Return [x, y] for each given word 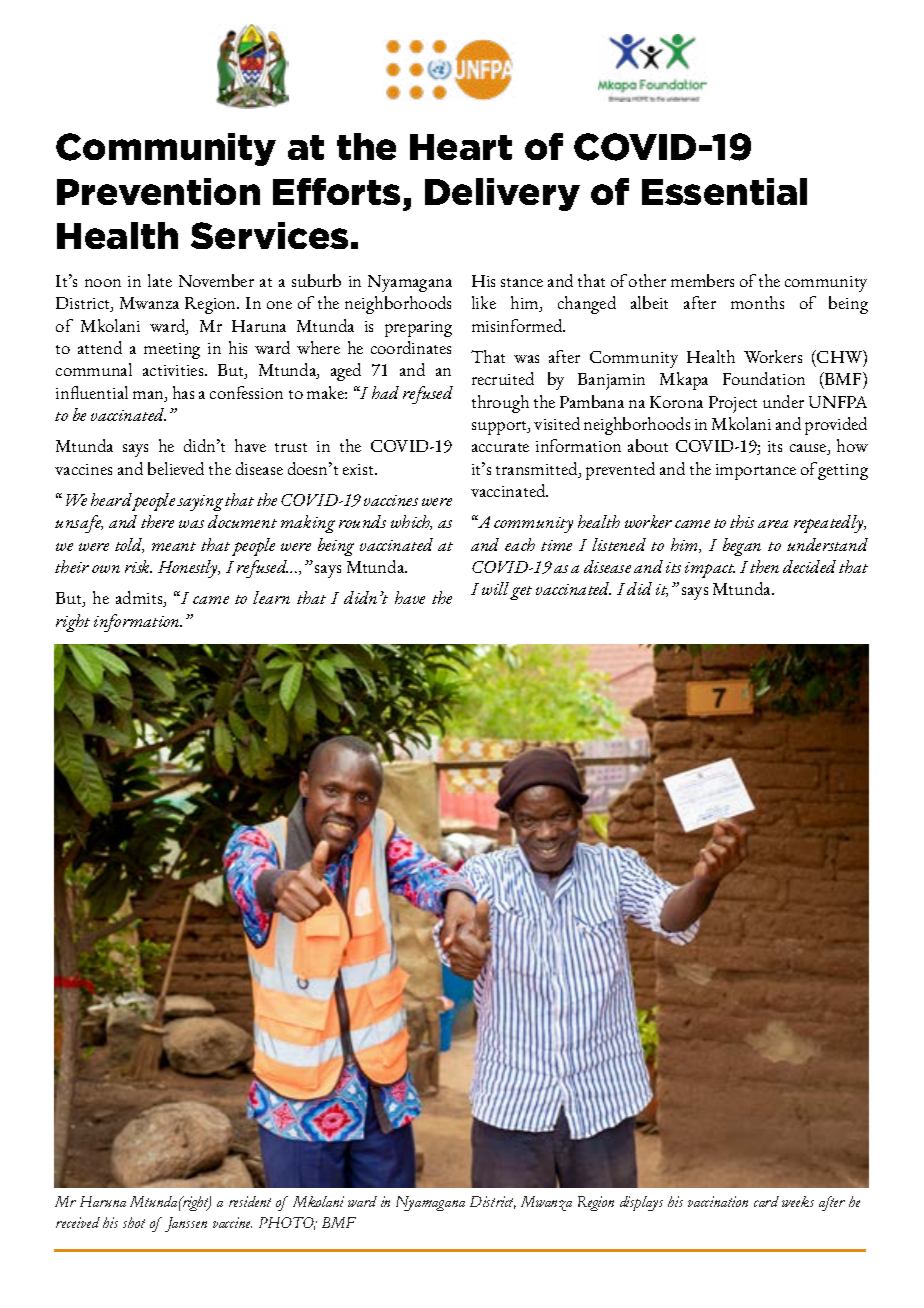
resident [250, 1201]
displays [641, 1203]
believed [176, 468]
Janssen [186, 1224]
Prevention [158, 191]
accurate [500, 447]
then [764, 566]
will [495, 588]
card [766, 1201]
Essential [724, 191]
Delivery [502, 194]
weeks [798, 1201]
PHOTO [287, 1223]
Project [733, 404]
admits [140, 599]
